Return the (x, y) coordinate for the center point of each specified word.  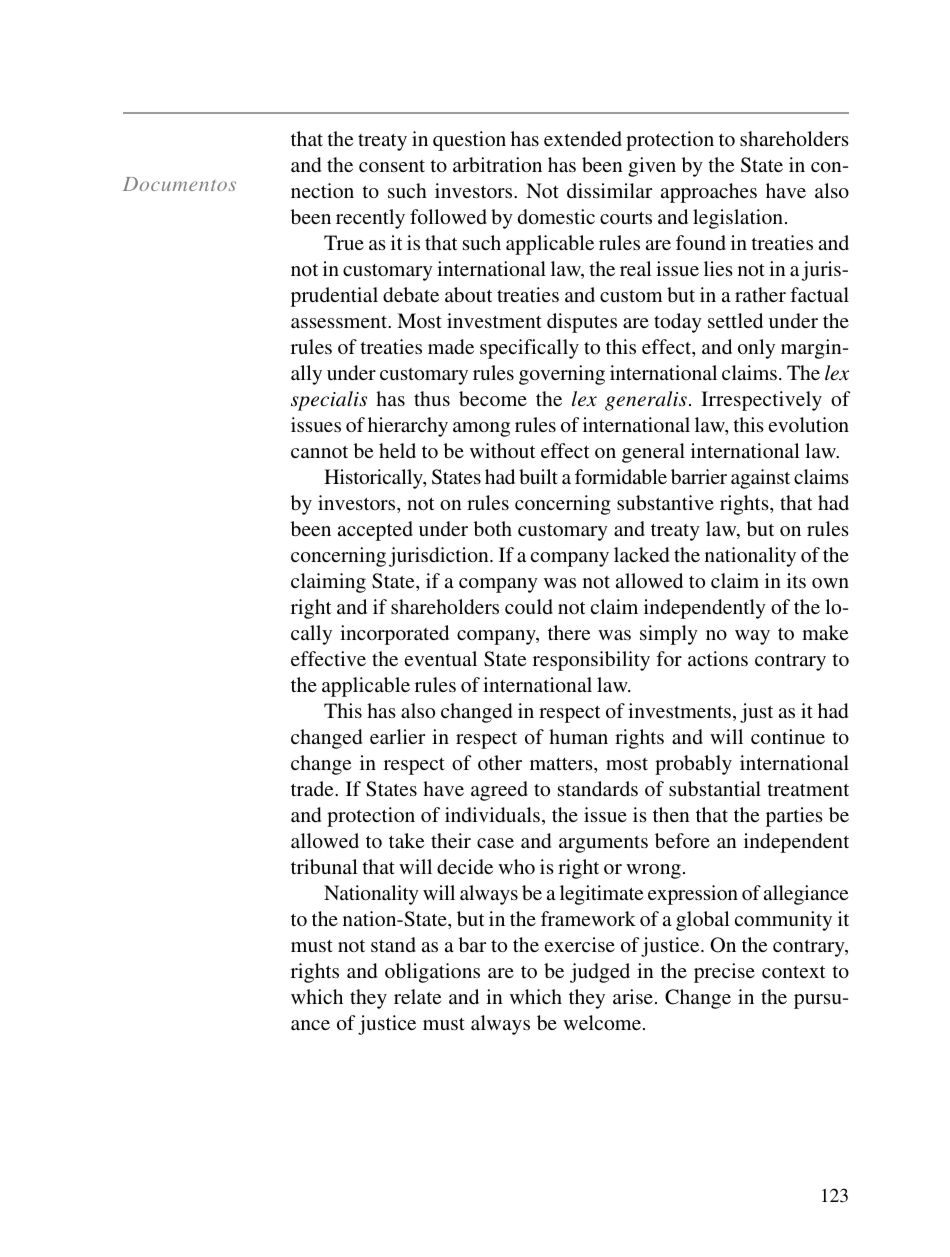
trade (313, 788)
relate (417, 996)
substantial (715, 788)
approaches (709, 193)
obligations (432, 973)
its (796, 580)
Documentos (179, 184)
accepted (375, 531)
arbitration (497, 164)
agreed (499, 791)
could (529, 606)
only (756, 349)
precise (724, 973)
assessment (340, 322)
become (493, 398)
